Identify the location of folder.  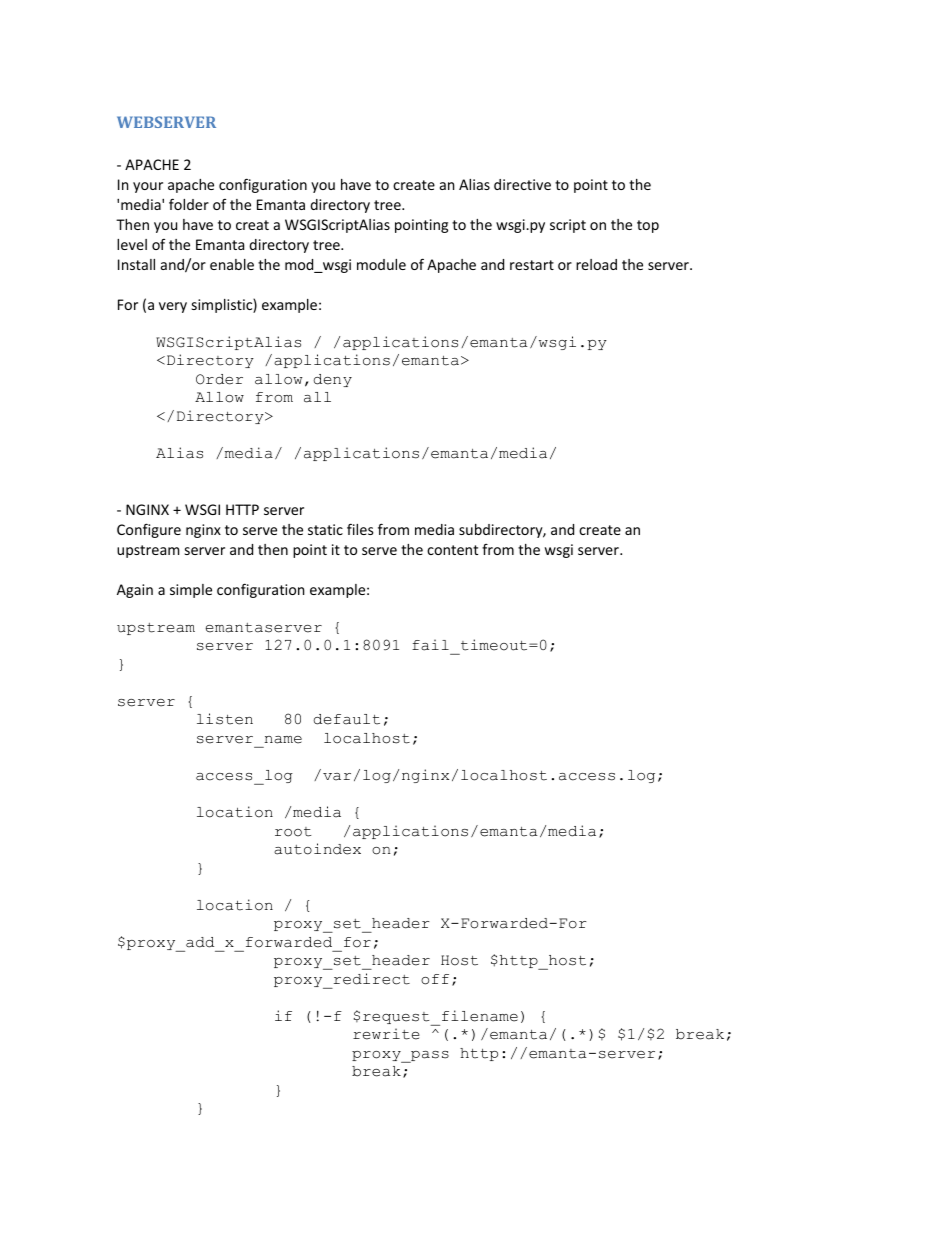
(189, 204).
